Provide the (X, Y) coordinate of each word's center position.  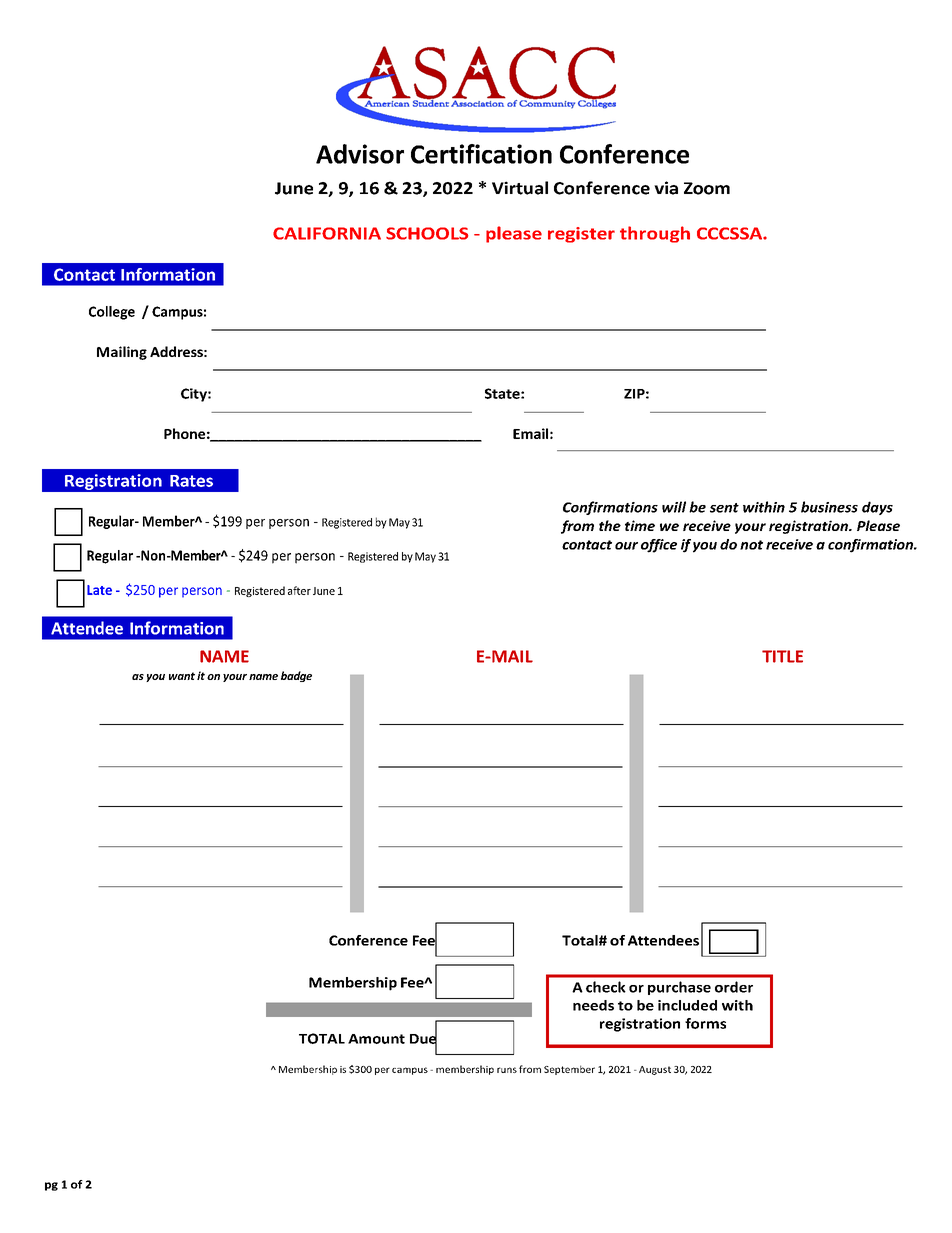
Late (99, 590)
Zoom (707, 188)
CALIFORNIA (327, 233)
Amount (376, 1039)
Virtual (520, 188)
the (610, 525)
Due (423, 1038)
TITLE (782, 656)
